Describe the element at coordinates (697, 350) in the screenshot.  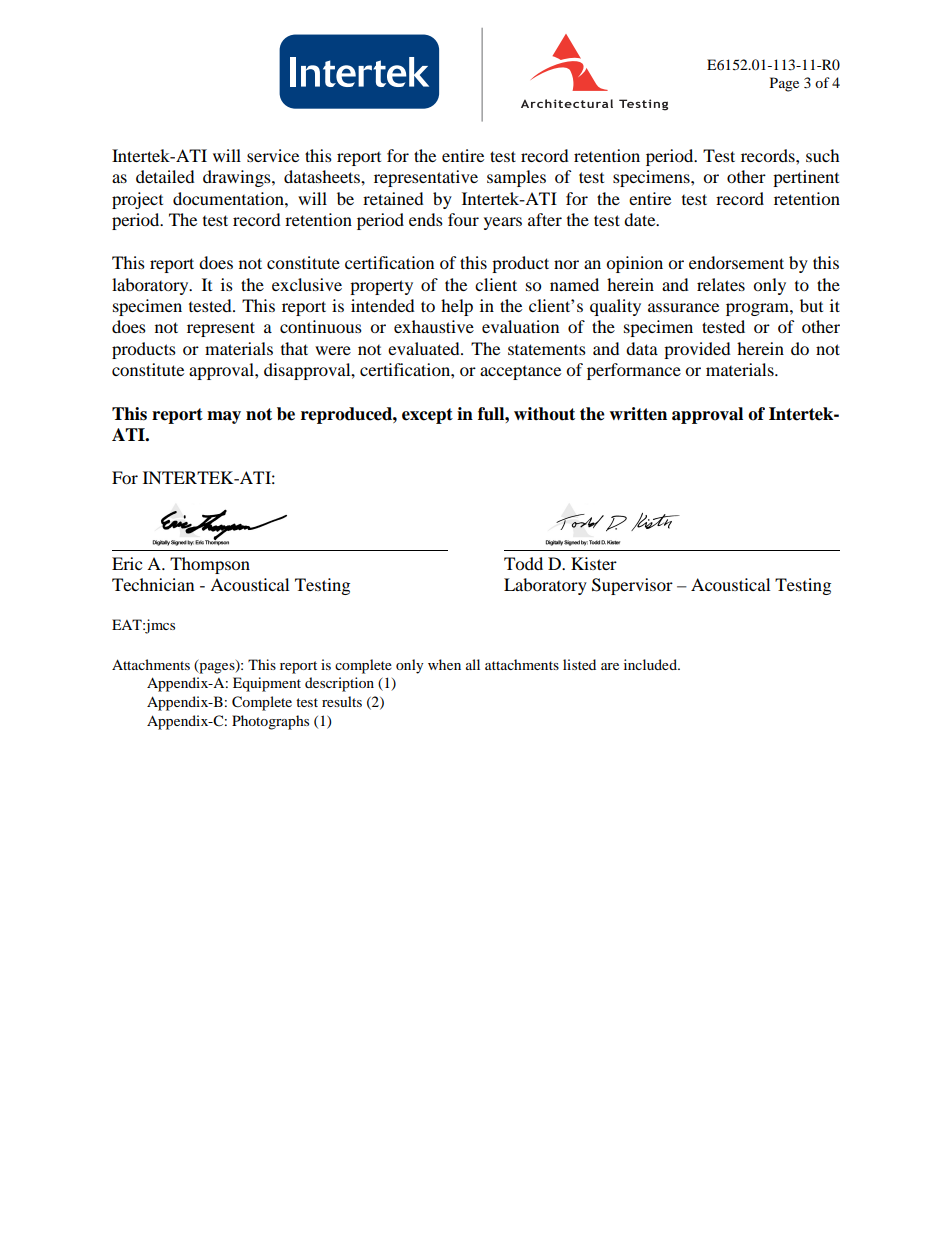
I see `provided` at that location.
